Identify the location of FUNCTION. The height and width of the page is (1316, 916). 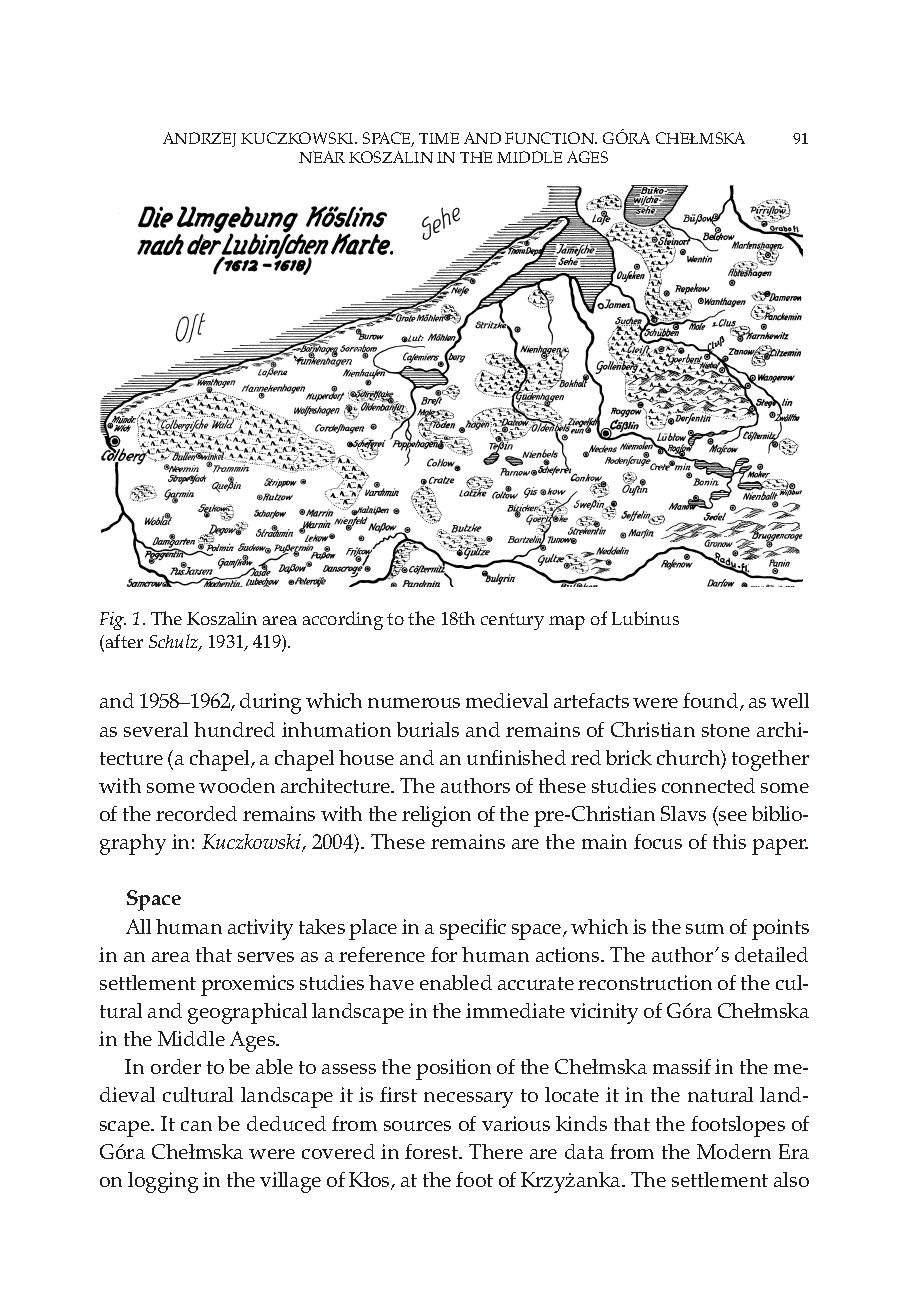
(551, 138).
